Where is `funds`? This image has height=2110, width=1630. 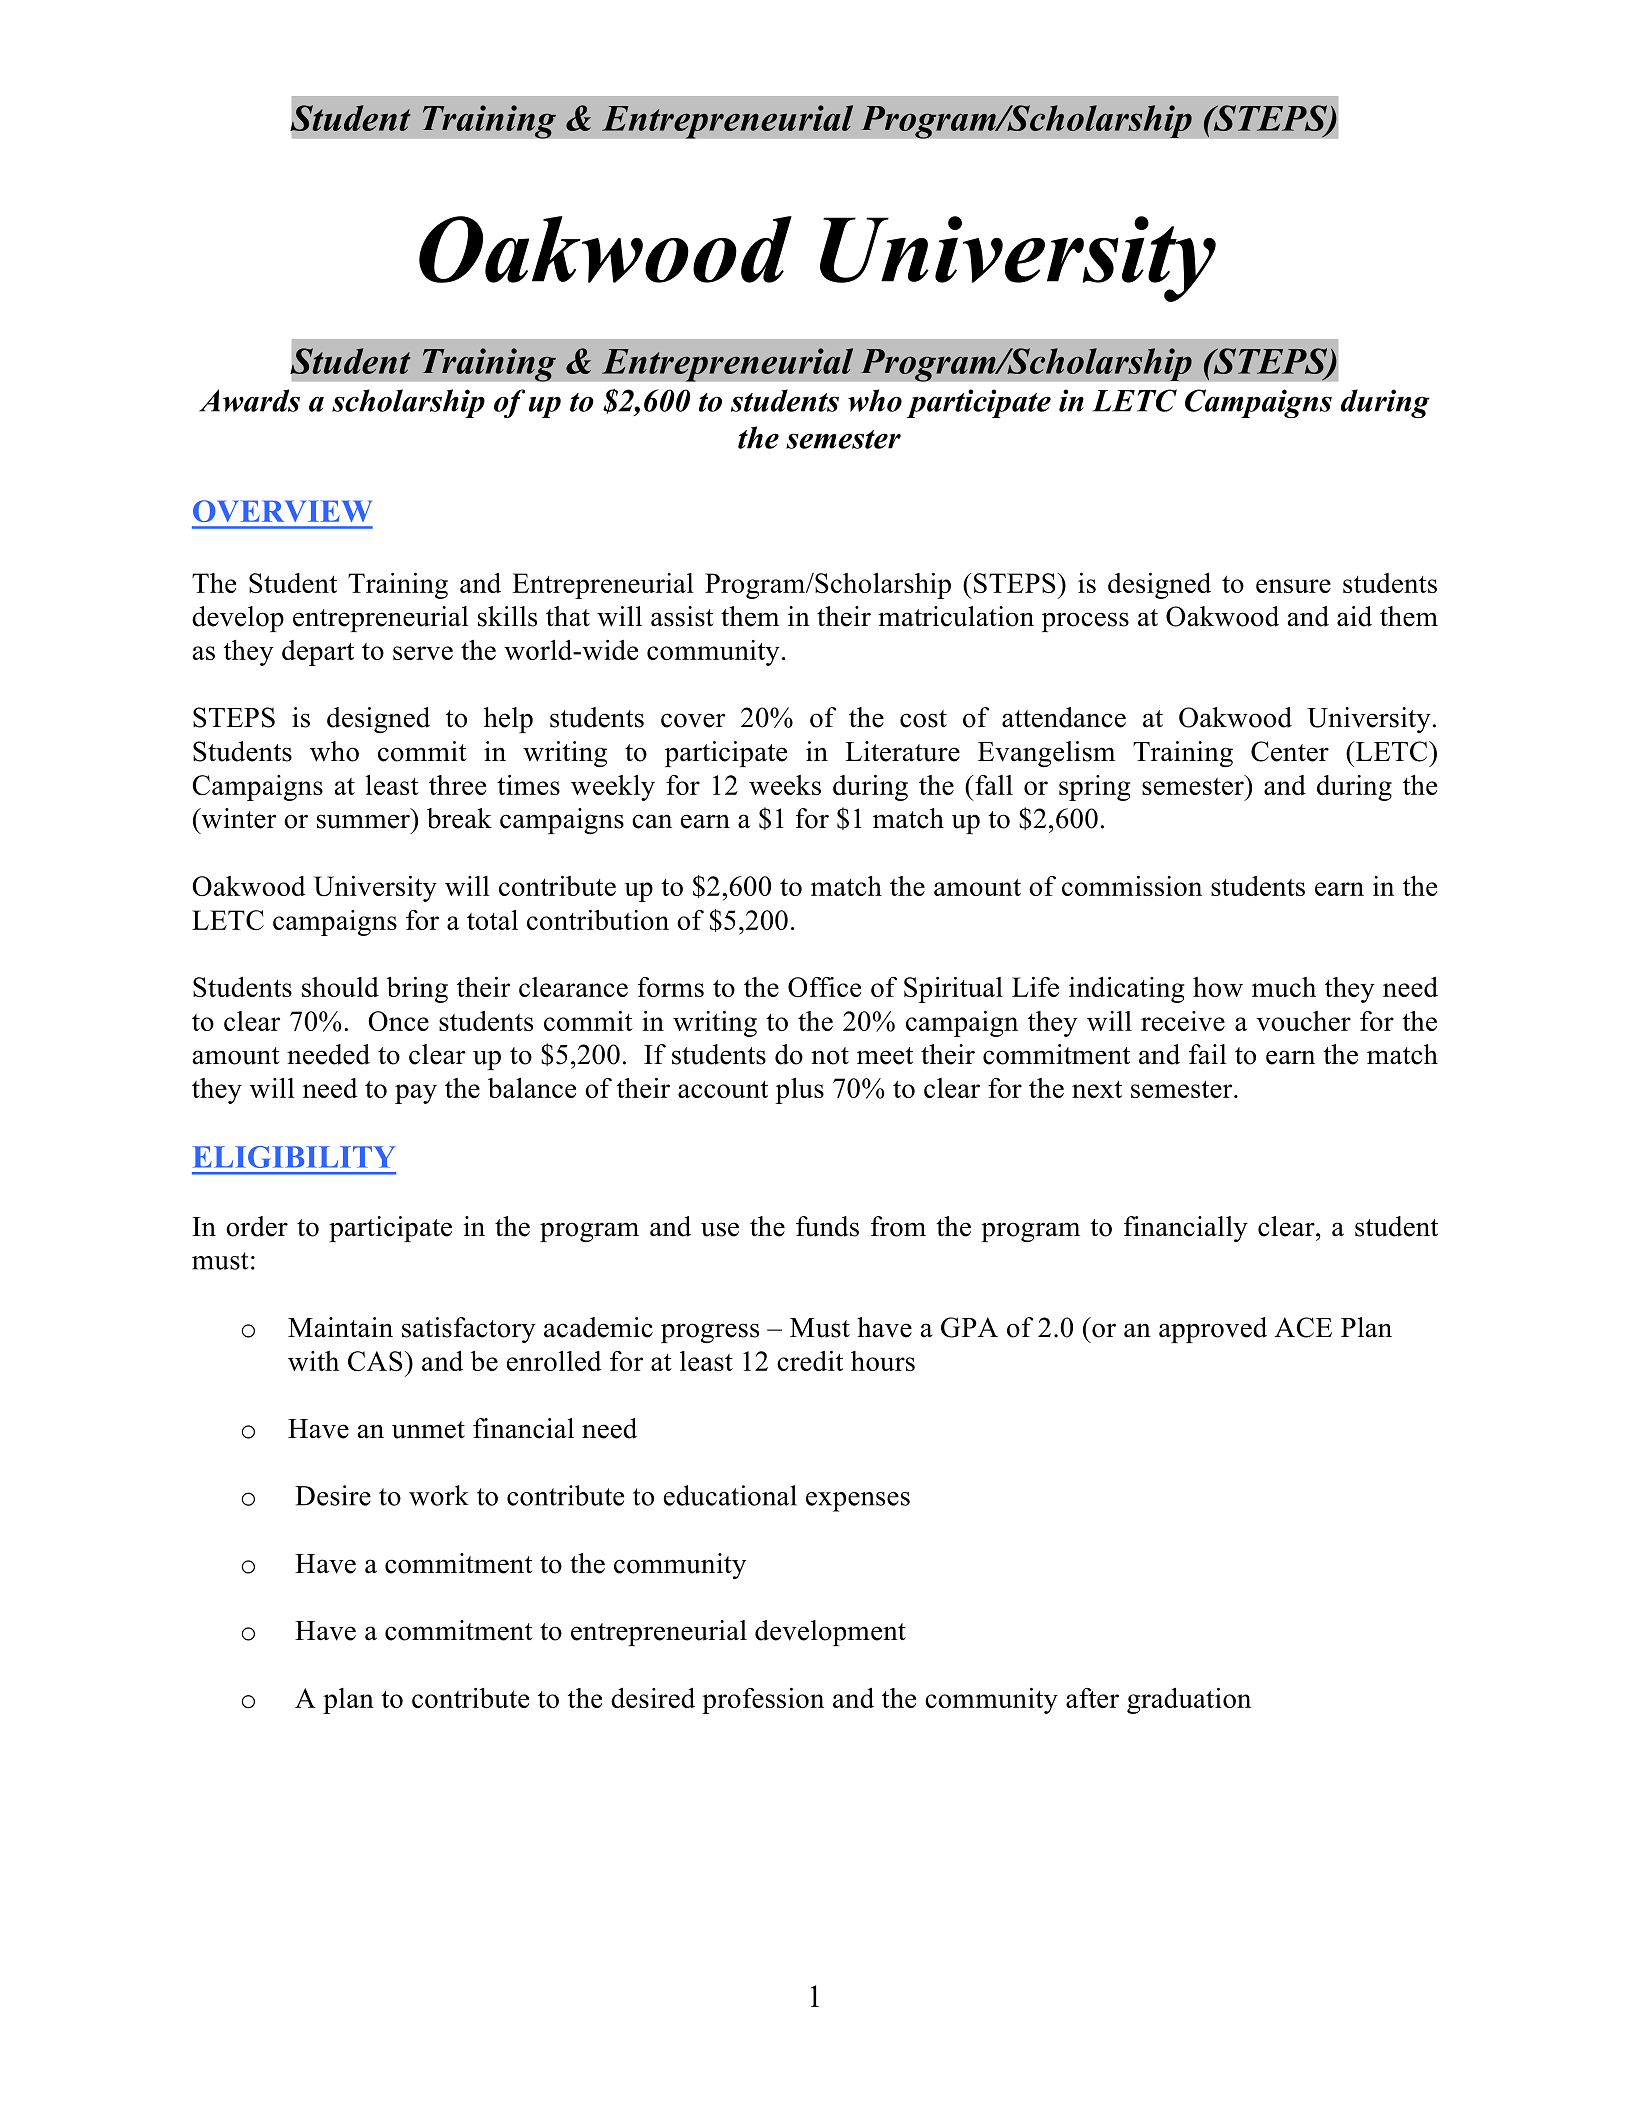
funds is located at coordinates (827, 1226).
